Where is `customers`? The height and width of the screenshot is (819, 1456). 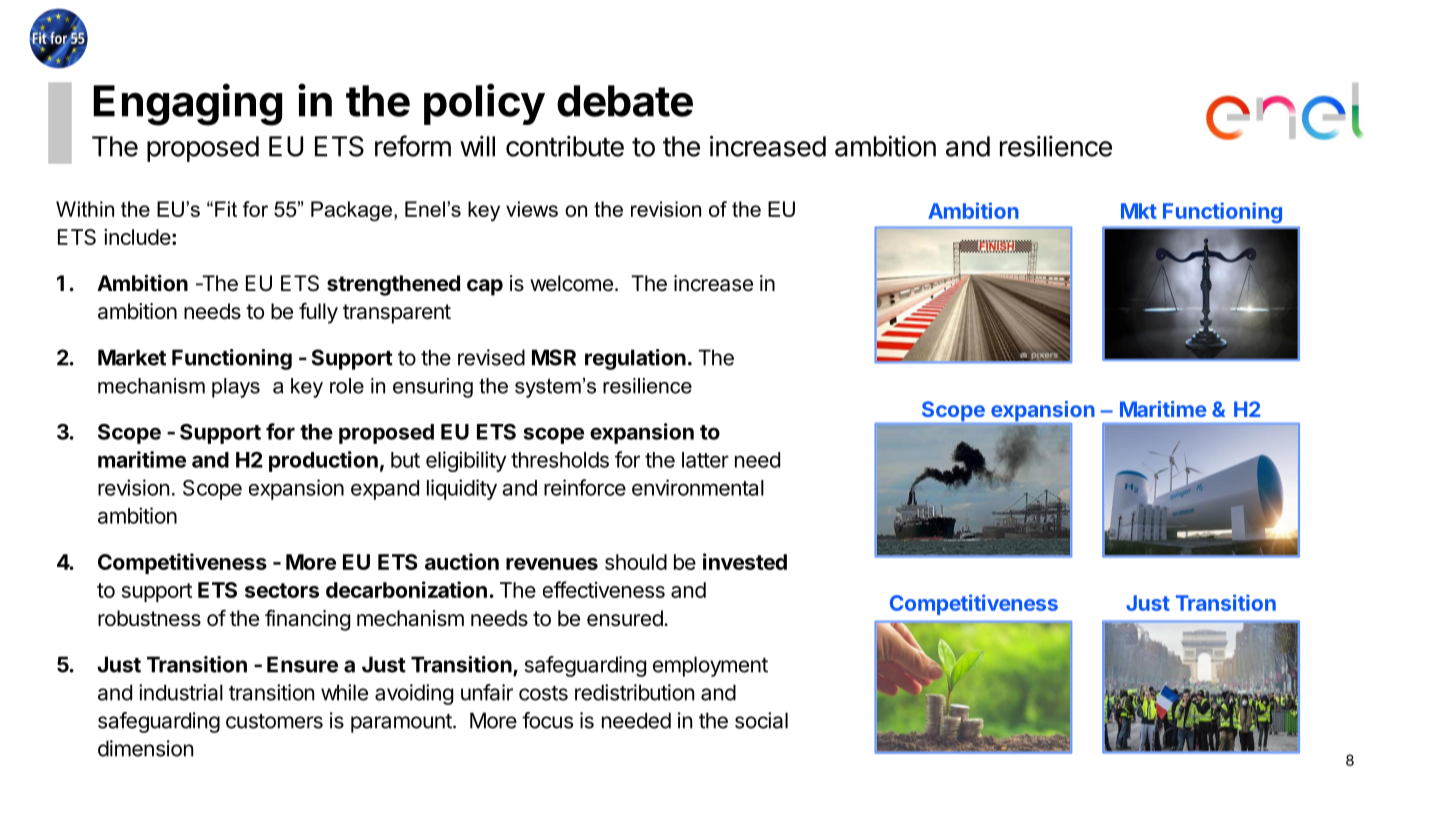 customers is located at coordinates (274, 721).
